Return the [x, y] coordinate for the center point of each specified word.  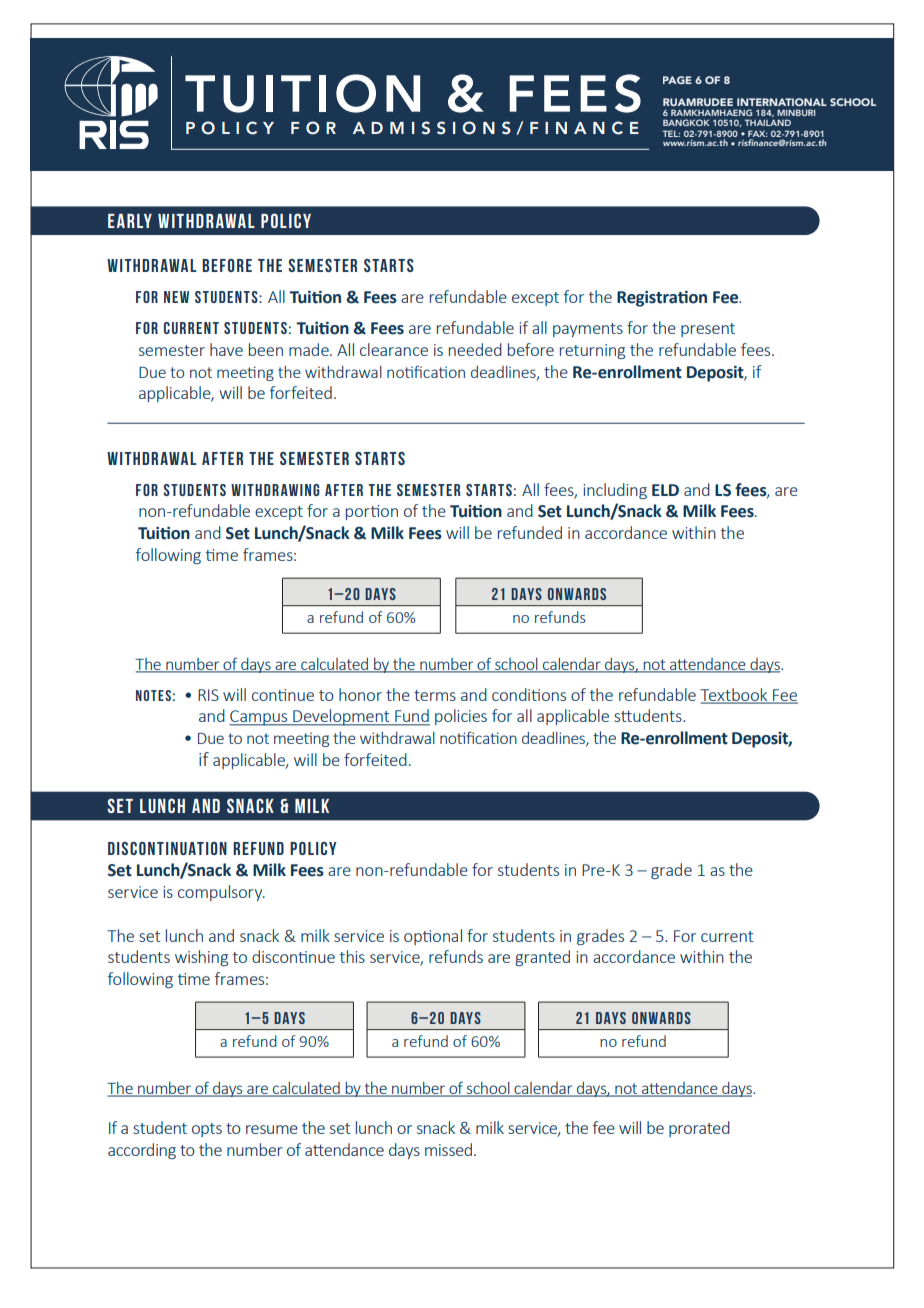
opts [207, 1130]
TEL [671, 133]
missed [450, 1149]
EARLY [130, 221]
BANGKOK [686, 122]
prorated [699, 1129]
